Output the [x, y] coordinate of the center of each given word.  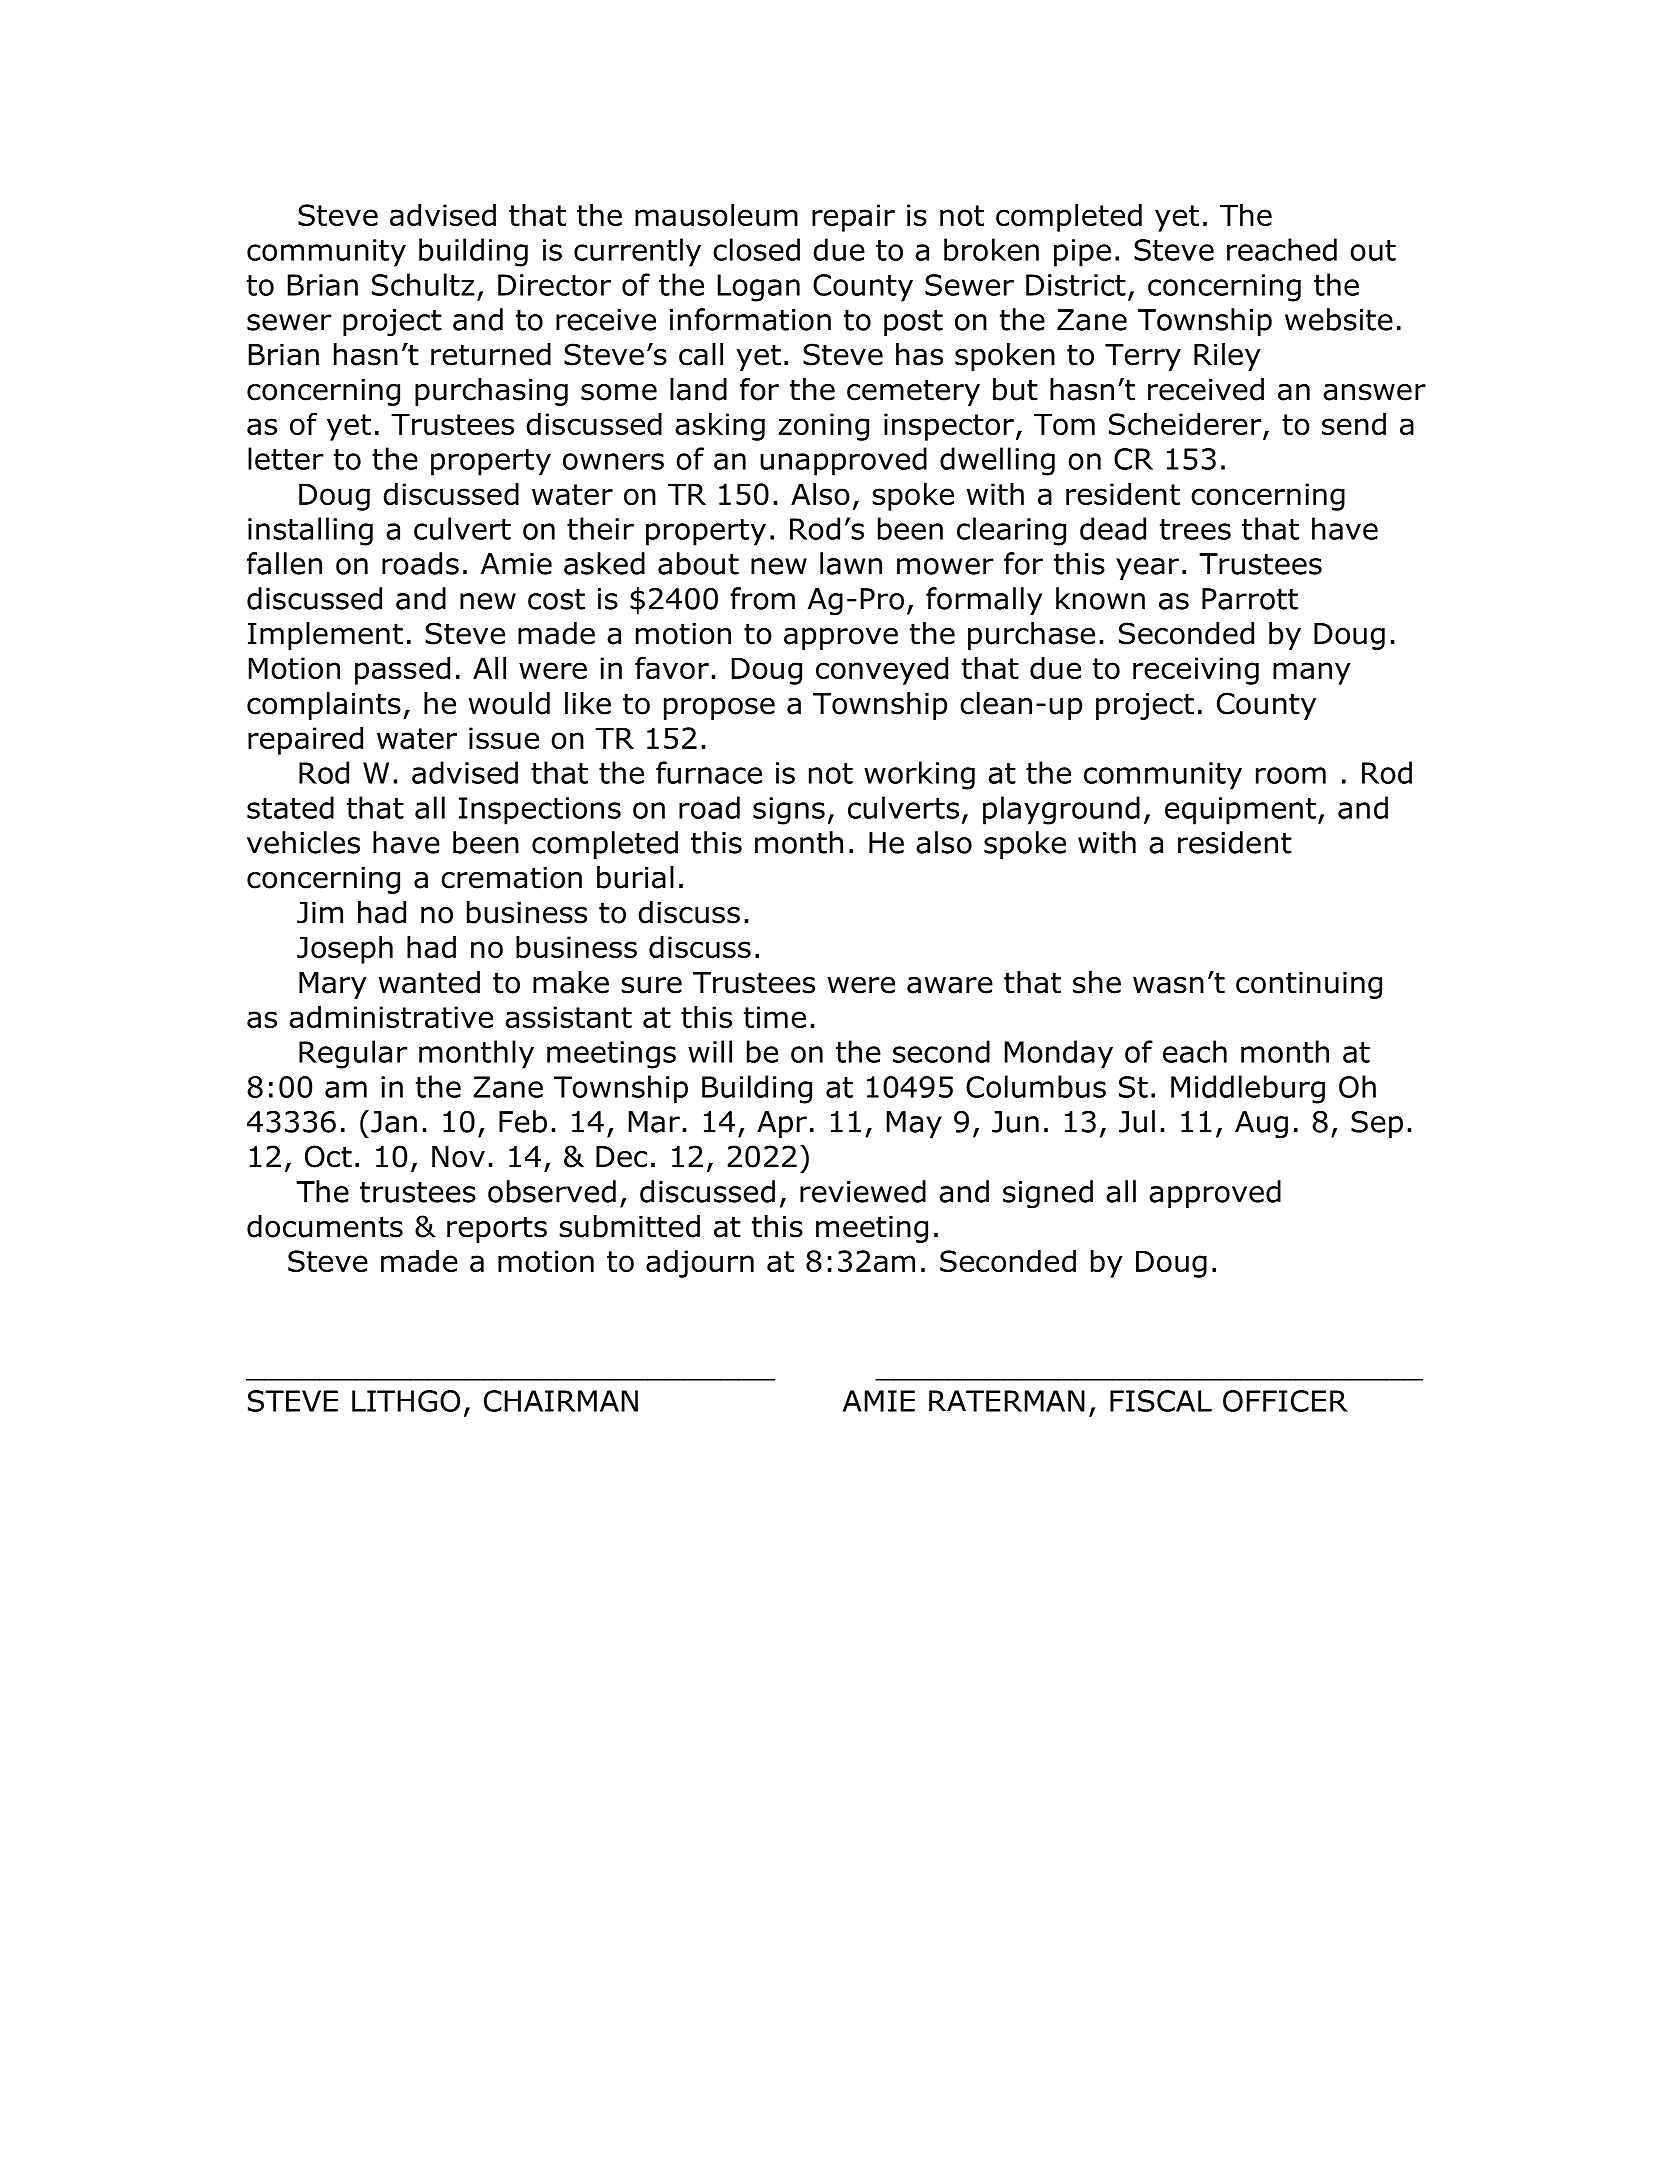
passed [402, 671]
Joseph [345, 950]
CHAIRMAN [561, 1401]
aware [950, 985]
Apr [782, 1124]
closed [756, 249]
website [1339, 319]
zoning [824, 427]
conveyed [882, 671]
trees [1195, 529]
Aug [1261, 1124]
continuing [1309, 985]
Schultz [423, 284]
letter [285, 458]
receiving [1196, 671]
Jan [394, 1122]
